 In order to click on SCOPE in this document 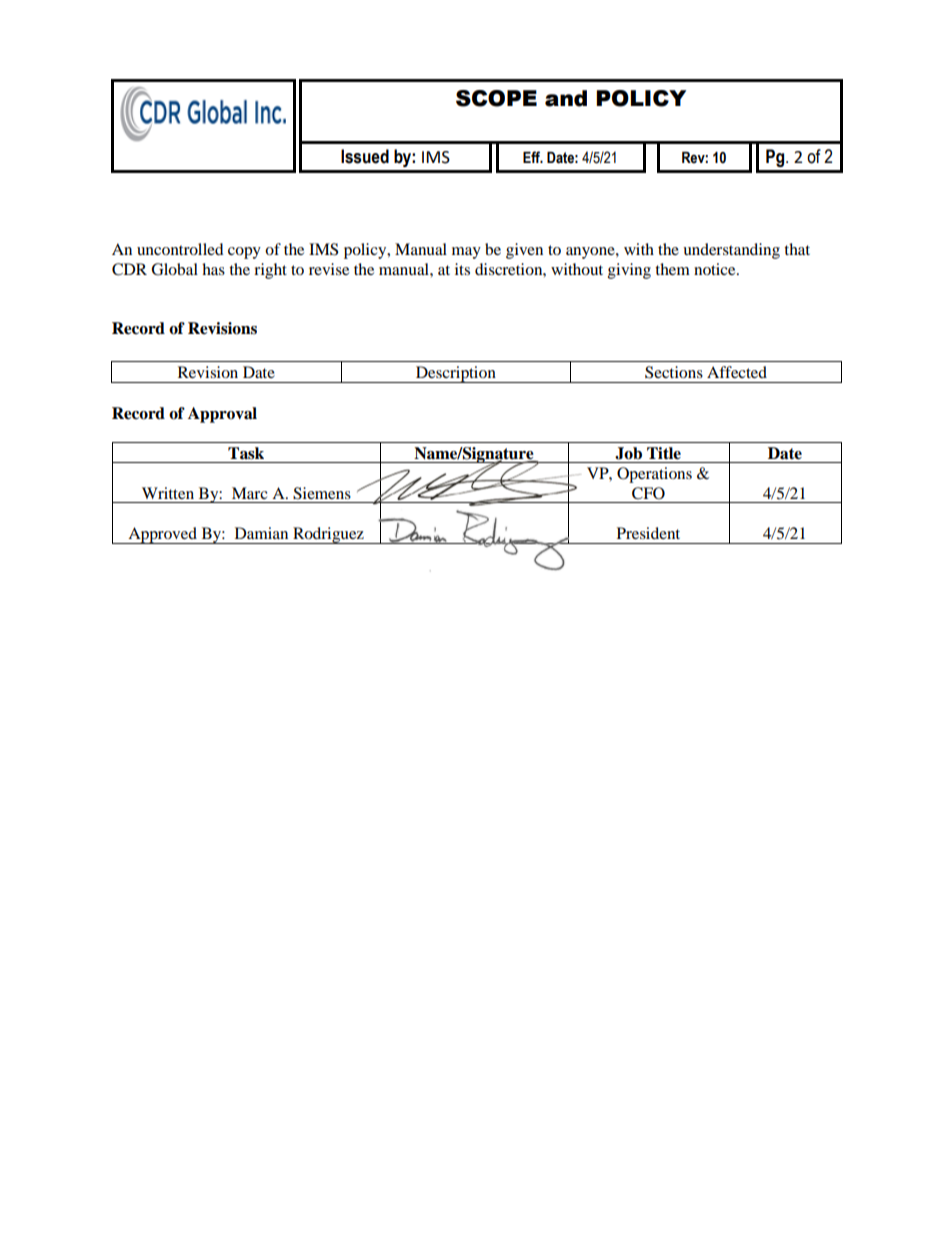, I will do `click(496, 98)`.
